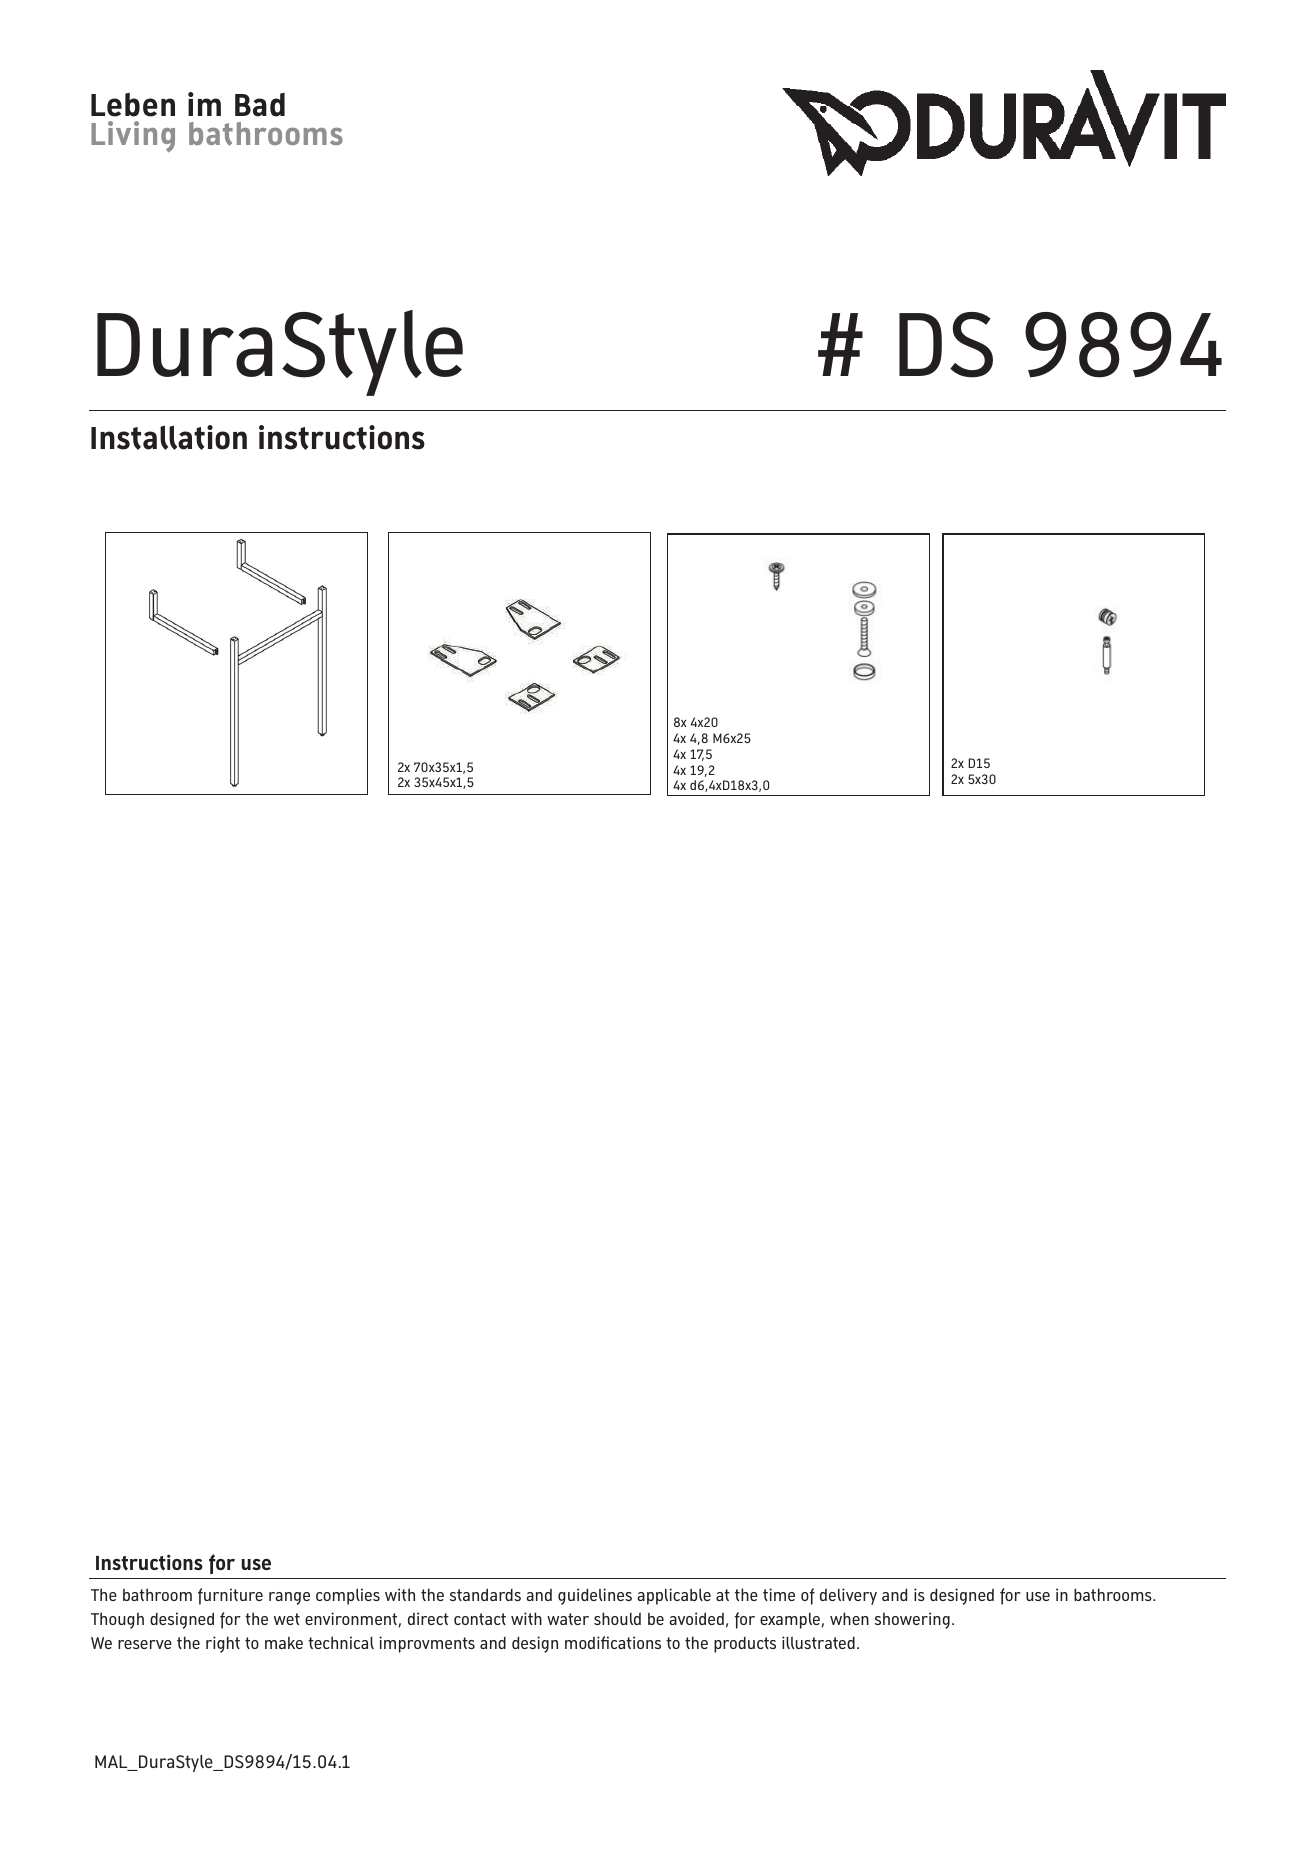 The width and height of the page is (1315, 1860). What do you see at coordinates (133, 105) in the page?
I see `Leben` at bounding box center [133, 105].
